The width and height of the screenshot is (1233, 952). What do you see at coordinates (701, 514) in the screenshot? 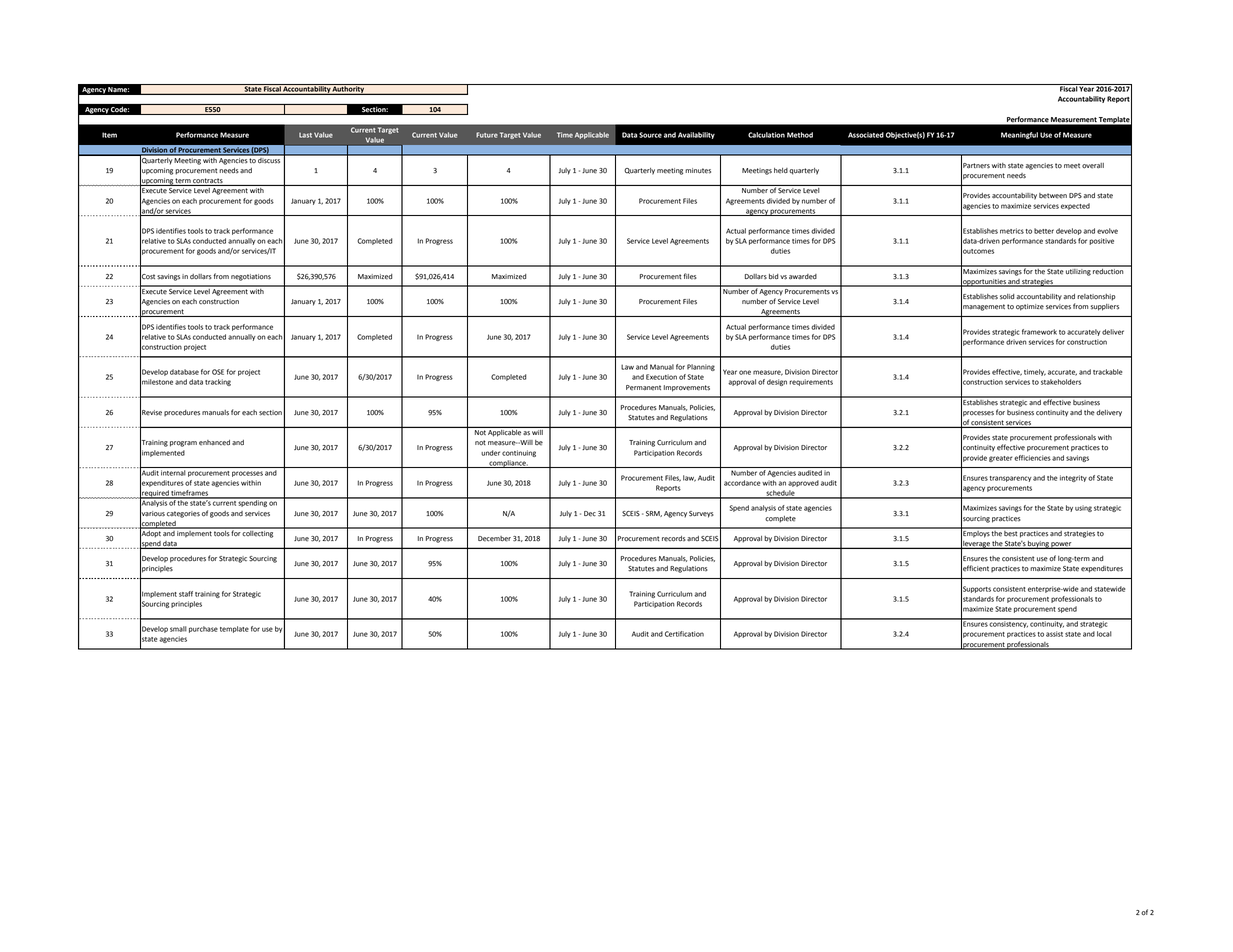
I see `Surveys` at bounding box center [701, 514].
